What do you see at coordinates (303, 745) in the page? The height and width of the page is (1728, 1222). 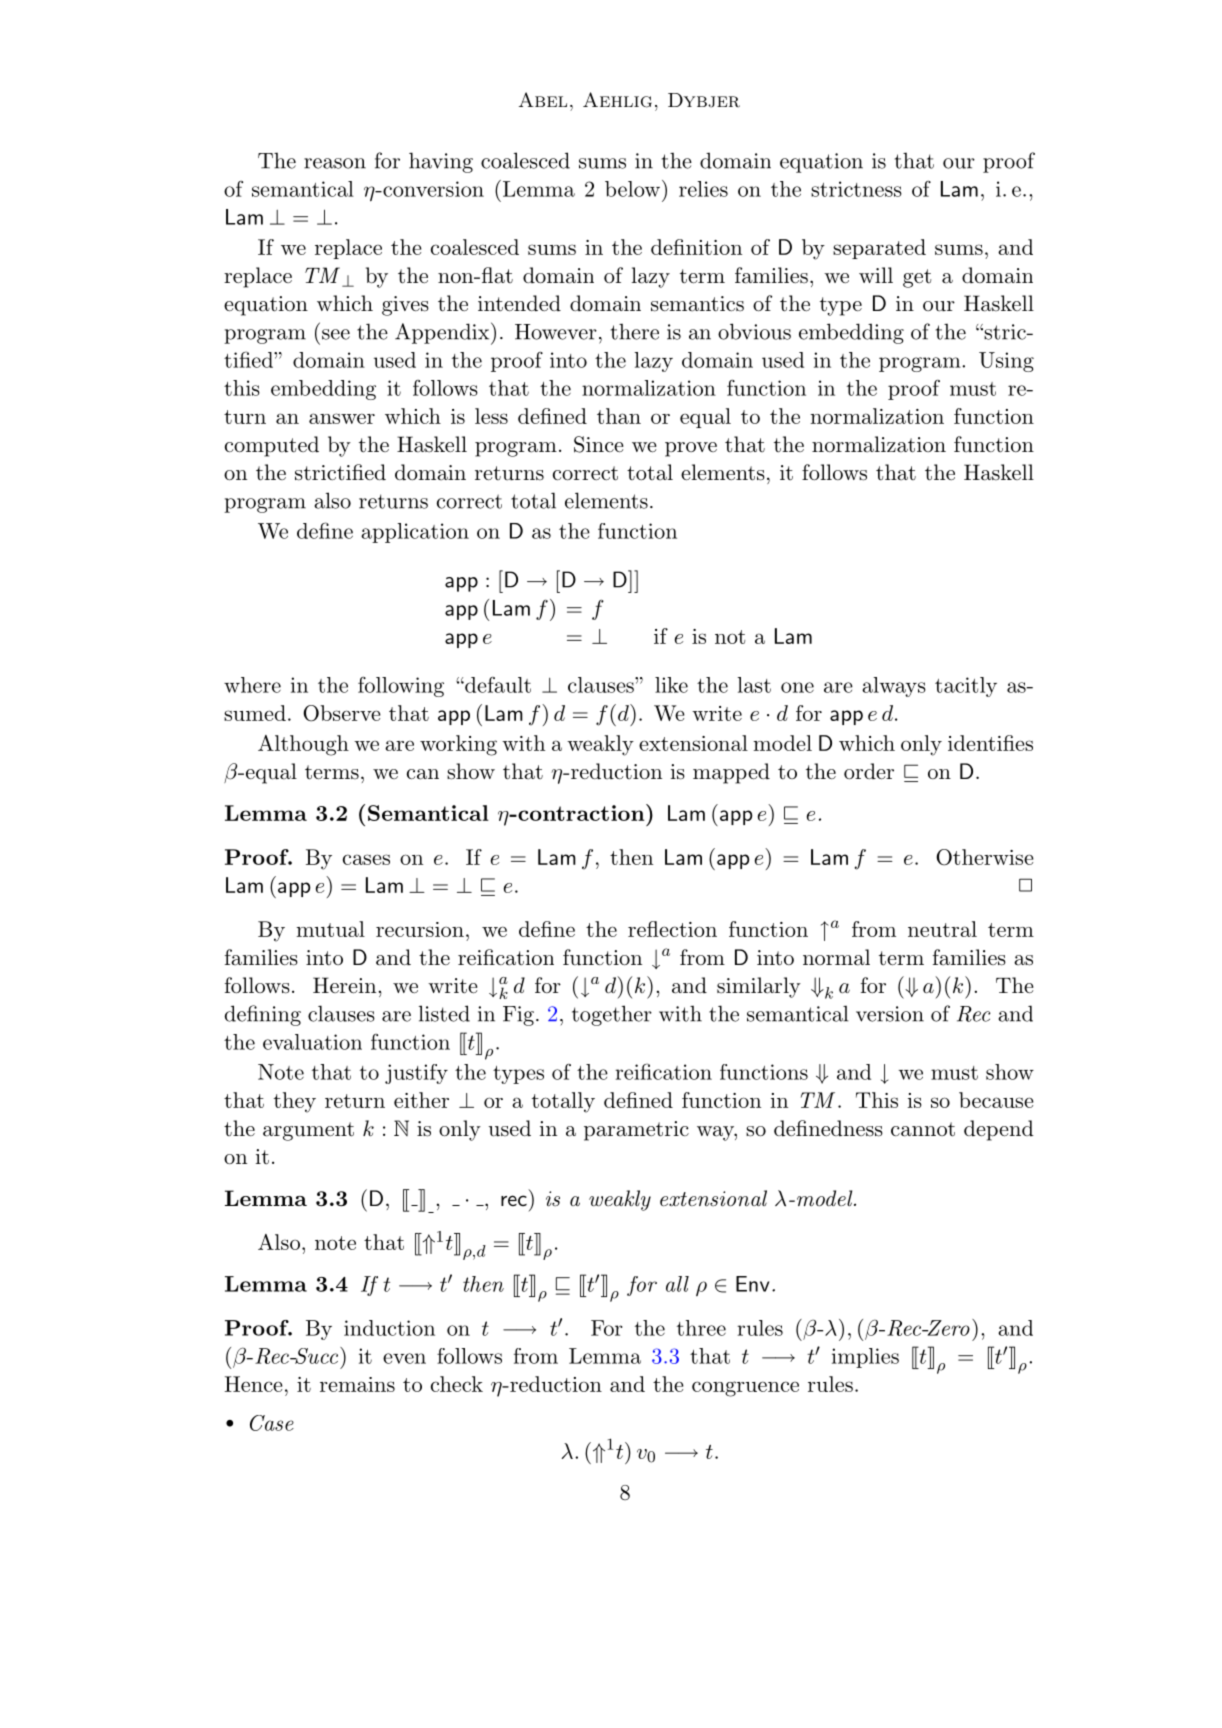 I see `Although` at bounding box center [303, 745].
